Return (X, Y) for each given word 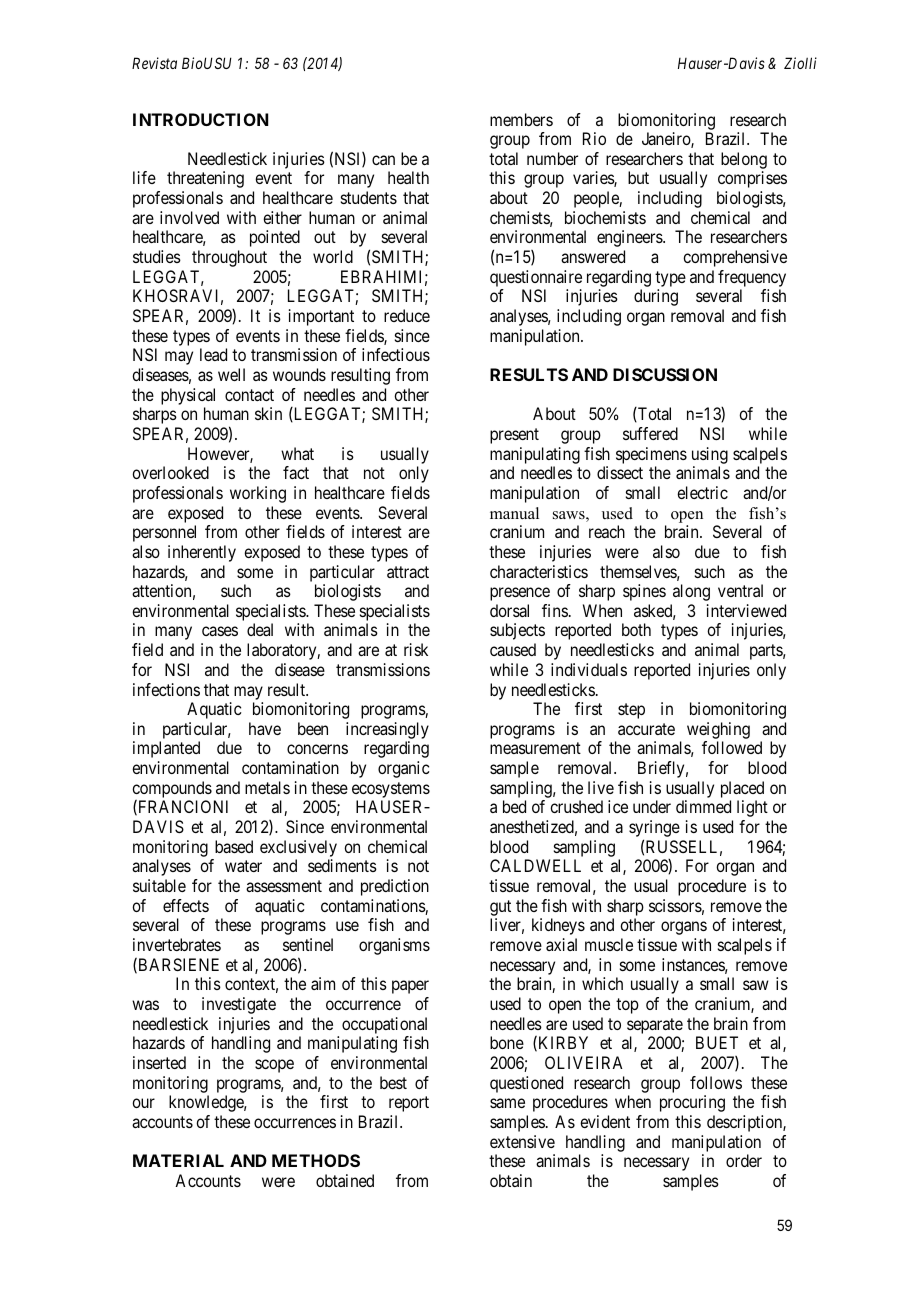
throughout (229, 258)
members (521, 119)
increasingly (387, 730)
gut (500, 908)
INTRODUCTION (200, 119)
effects (186, 905)
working (258, 494)
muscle (609, 944)
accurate (646, 729)
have (265, 728)
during (656, 297)
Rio (594, 138)
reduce (407, 315)
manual (514, 513)
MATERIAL (178, 1160)
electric (702, 492)
